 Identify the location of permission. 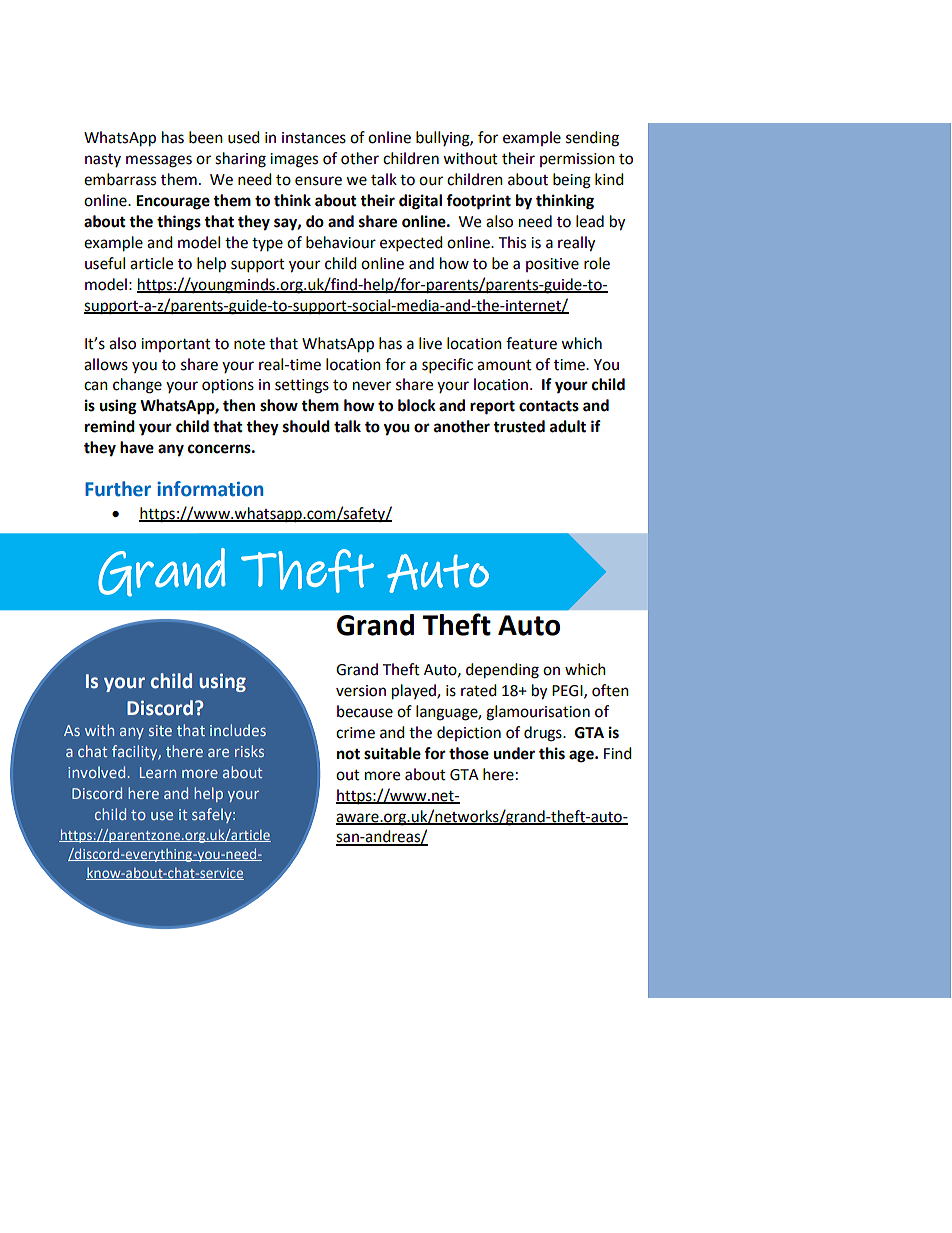
(577, 160).
